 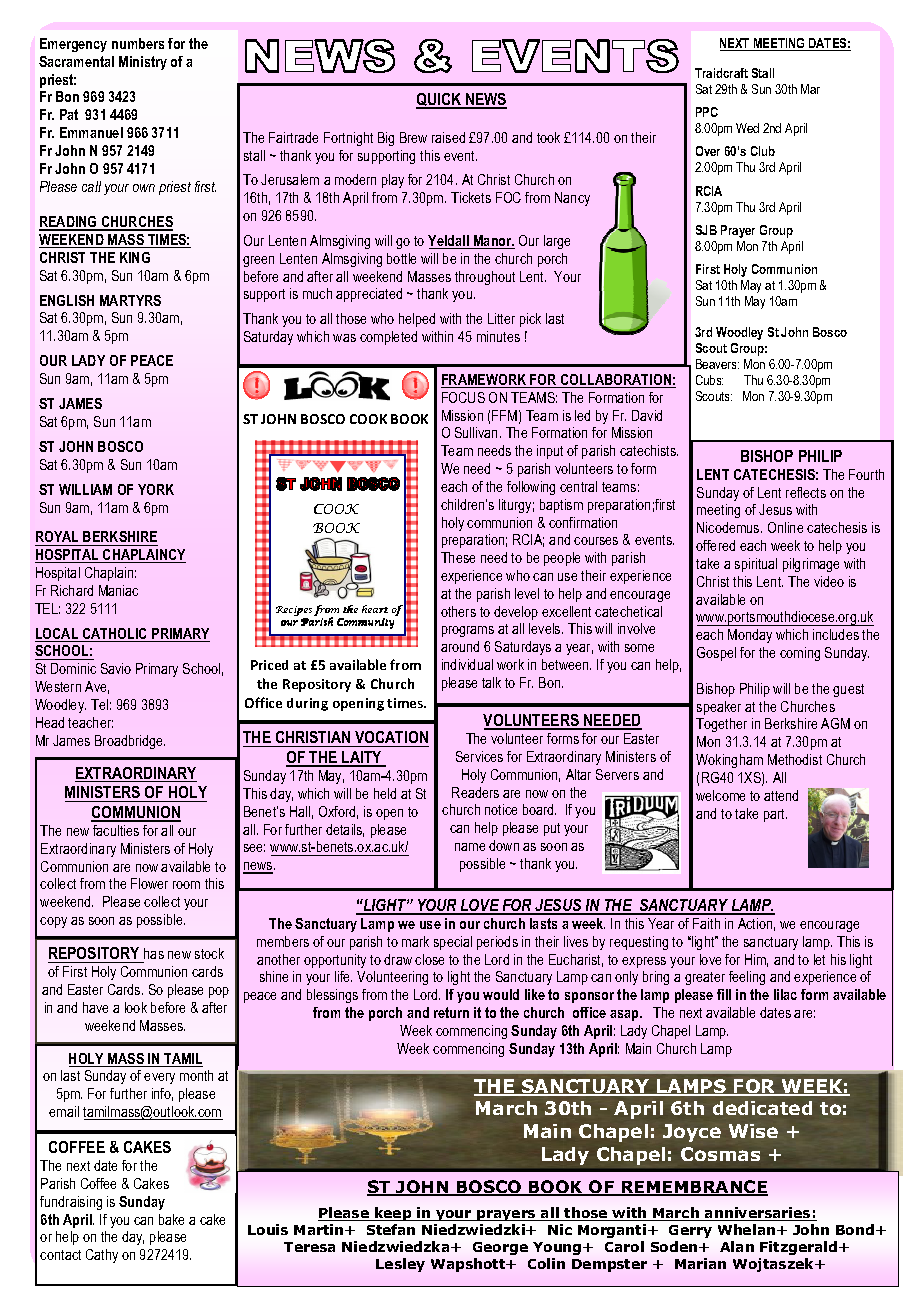 What do you see at coordinates (116, 830) in the document?
I see `faculties` at bounding box center [116, 830].
